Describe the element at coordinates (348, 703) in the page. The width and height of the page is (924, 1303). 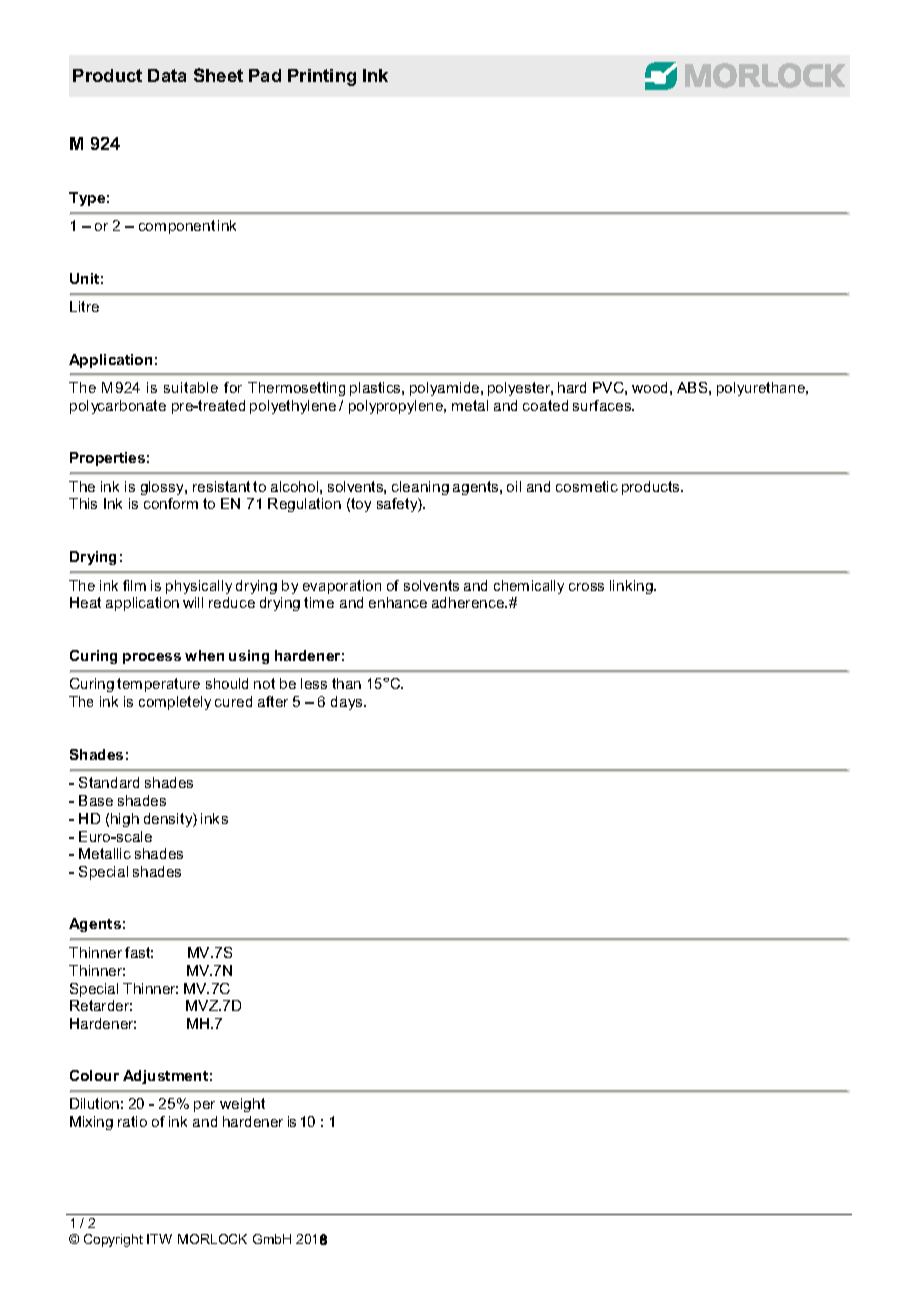
I see `days` at that location.
